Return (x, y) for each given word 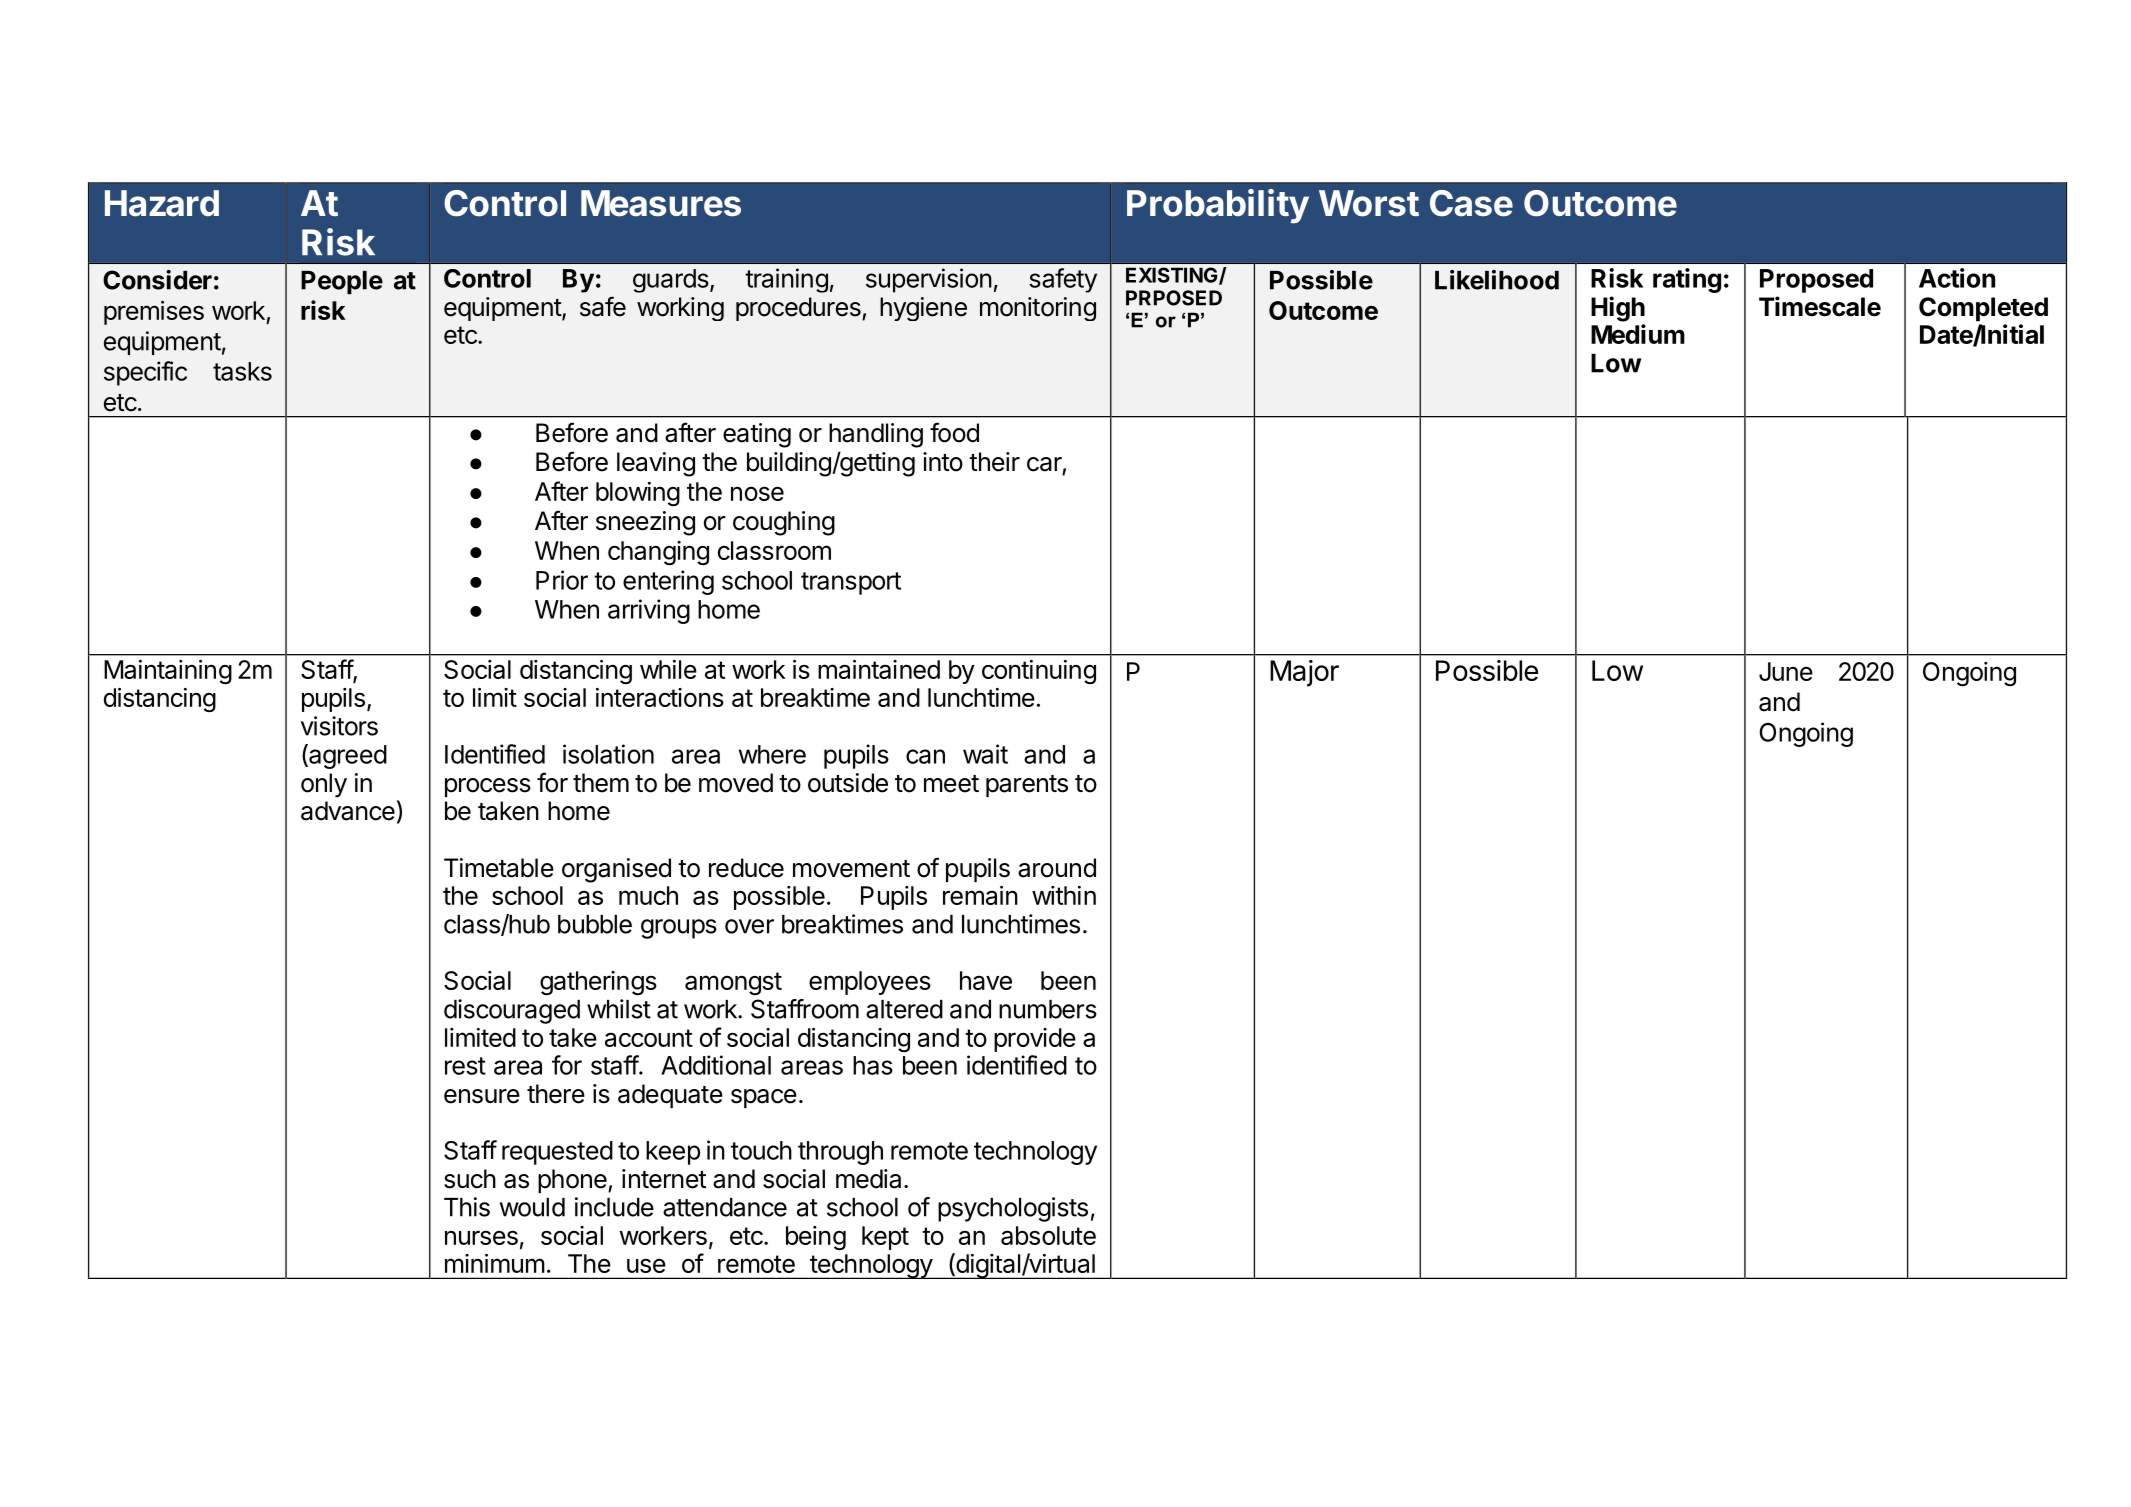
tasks (242, 371)
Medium (1638, 334)
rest (465, 1066)
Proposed (1816, 281)
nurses (481, 1237)
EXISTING (1173, 276)
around (1057, 868)
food (954, 432)
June (1786, 671)
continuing (1039, 672)
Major (1304, 673)
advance (348, 811)
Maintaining (168, 672)
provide (1035, 1040)
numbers (1048, 1009)
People (342, 282)
